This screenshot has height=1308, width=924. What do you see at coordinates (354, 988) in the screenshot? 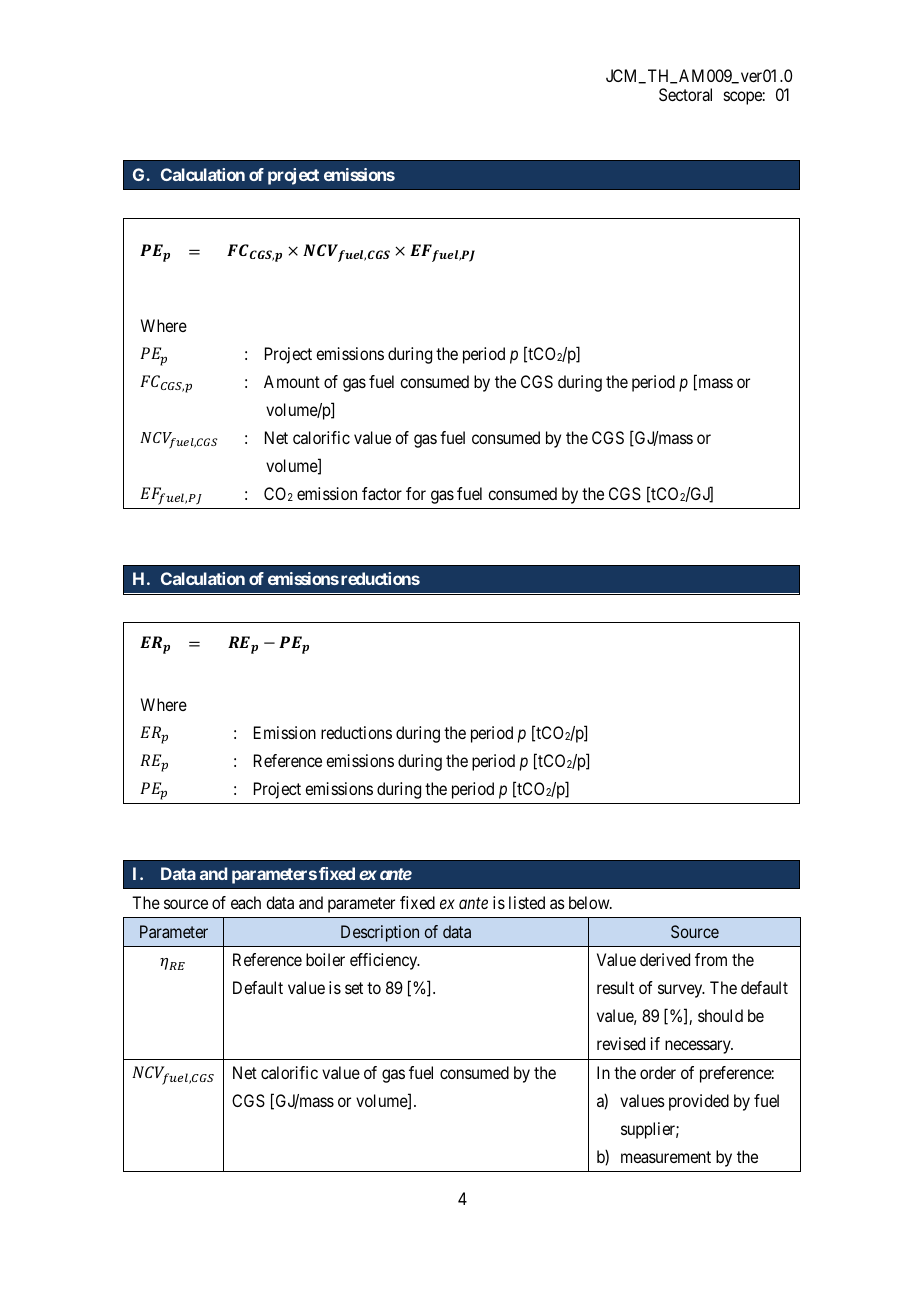
I see `set` at bounding box center [354, 988].
